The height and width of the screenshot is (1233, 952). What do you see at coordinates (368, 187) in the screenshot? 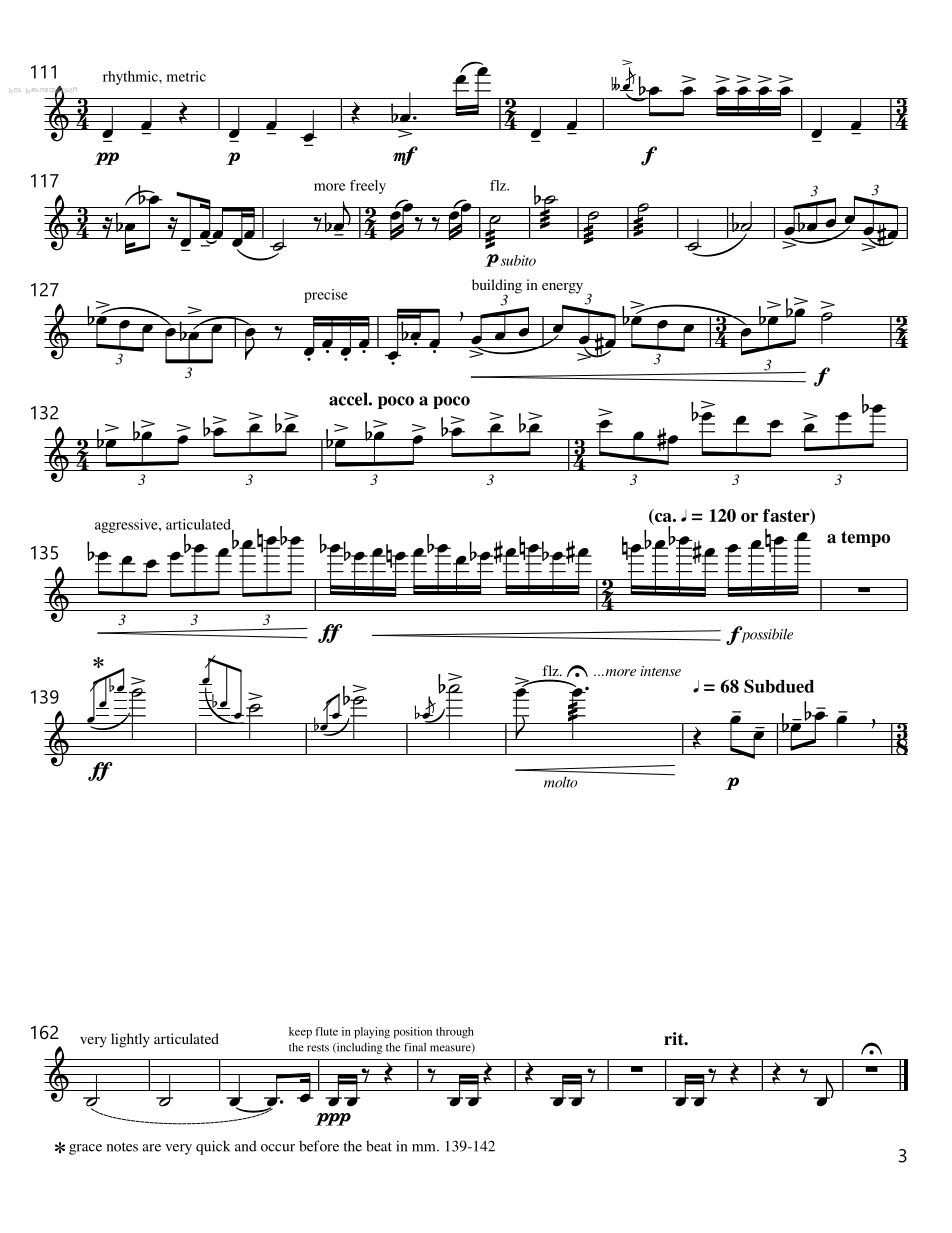
I see `freely` at bounding box center [368, 187].
